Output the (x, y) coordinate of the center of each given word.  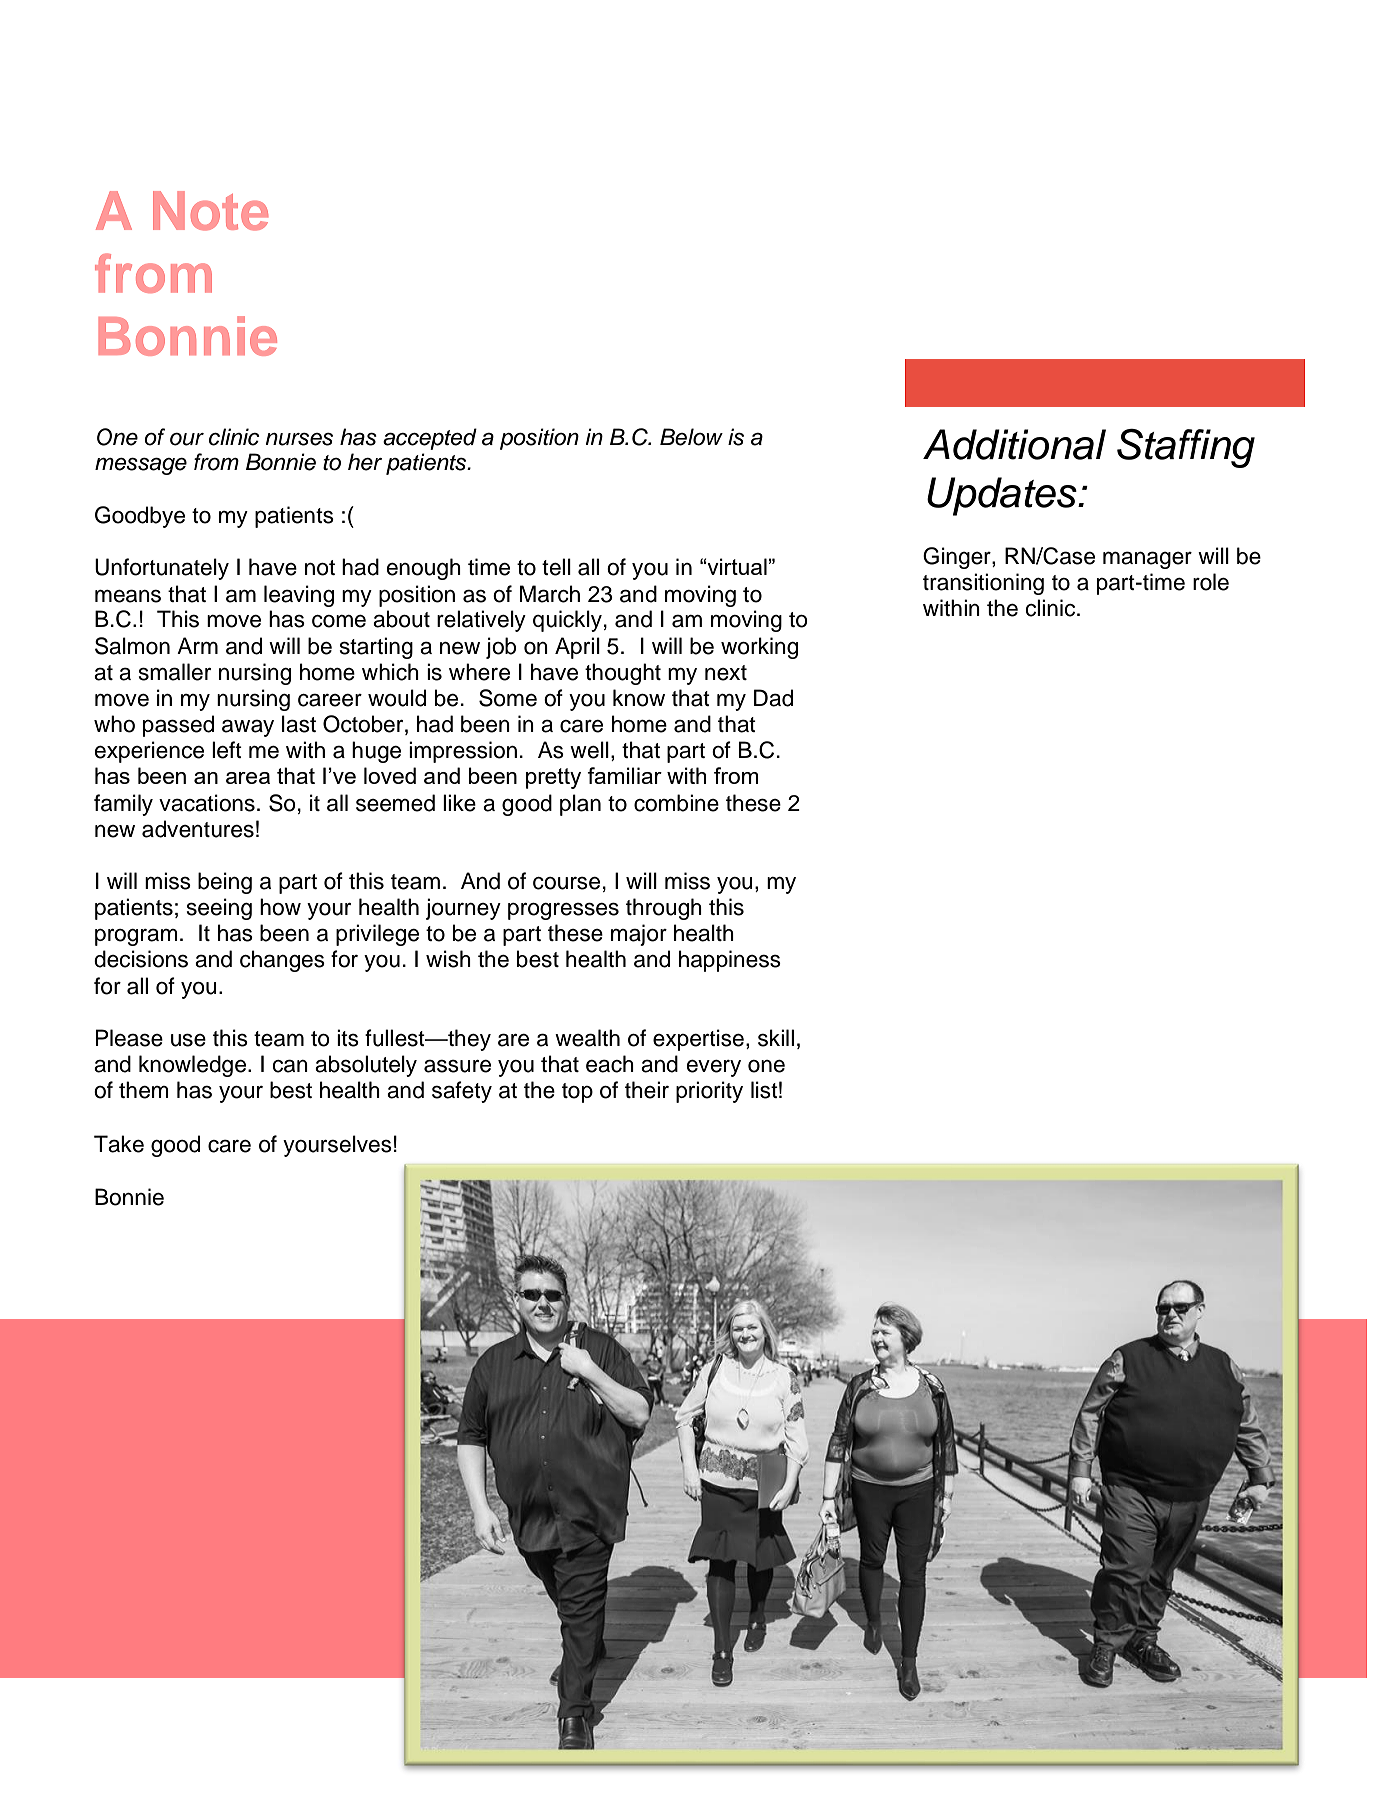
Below (691, 437)
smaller (175, 672)
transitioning (983, 584)
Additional (1014, 444)
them (144, 1090)
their (647, 1090)
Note (210, 211)
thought (623, 674)
